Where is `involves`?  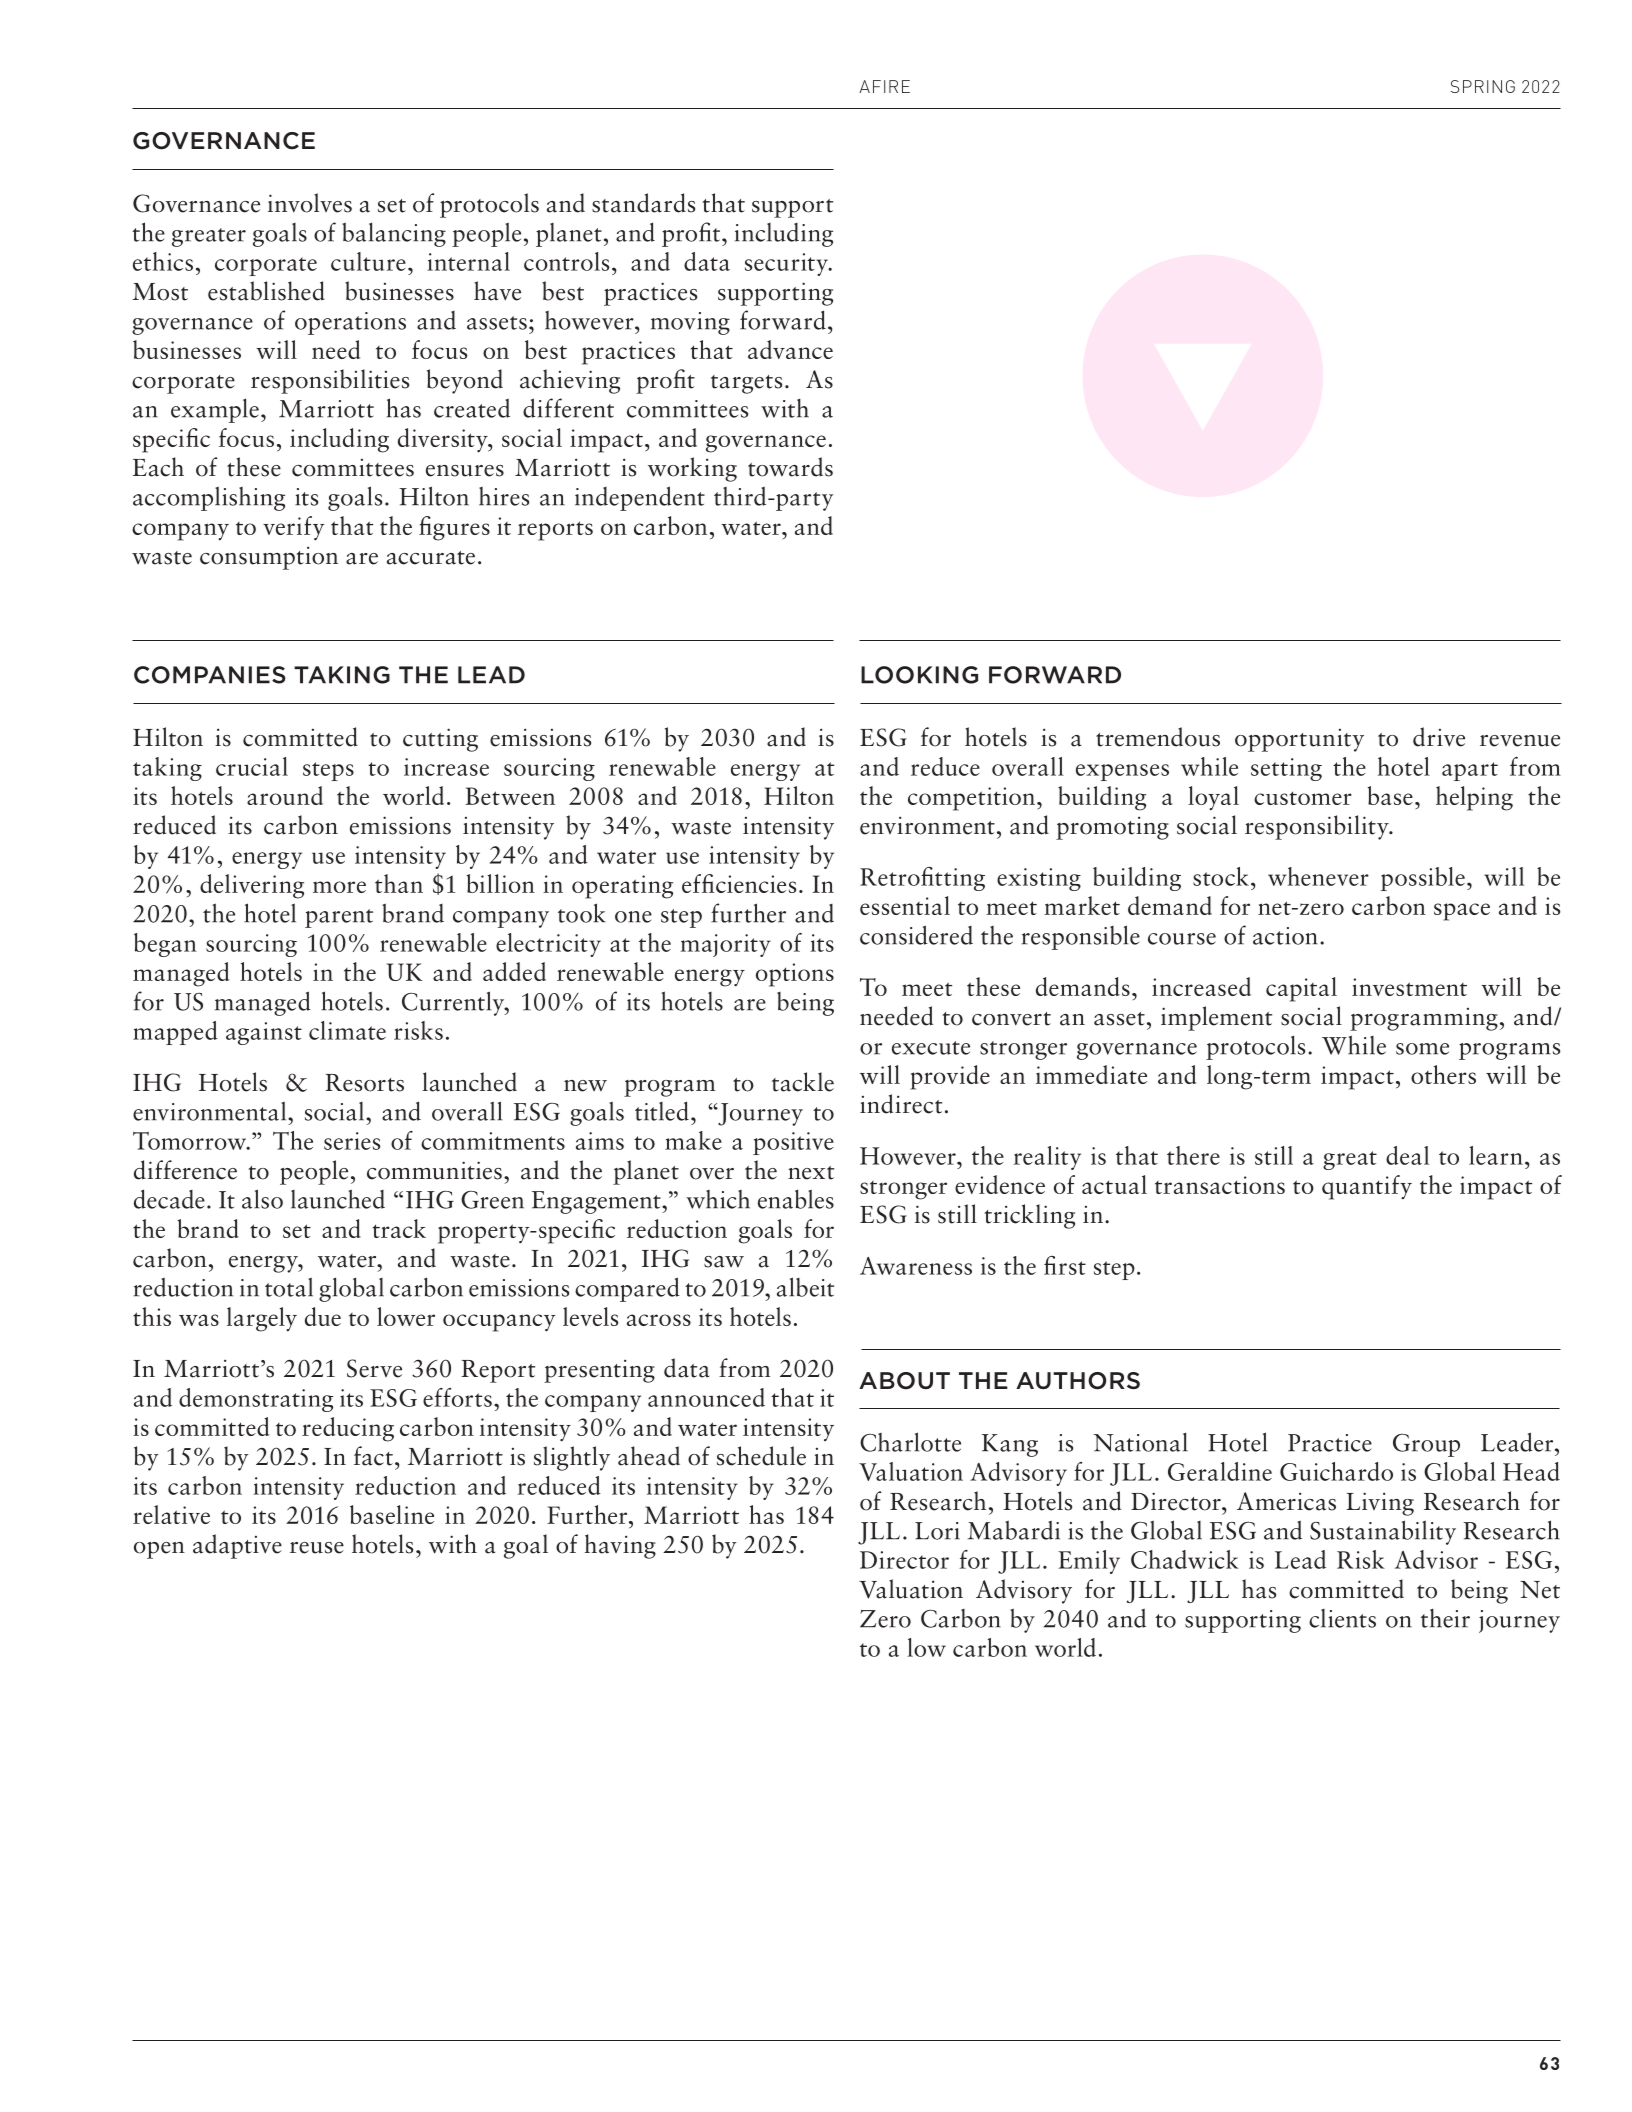 involves is located at coordinates (310, 203).
